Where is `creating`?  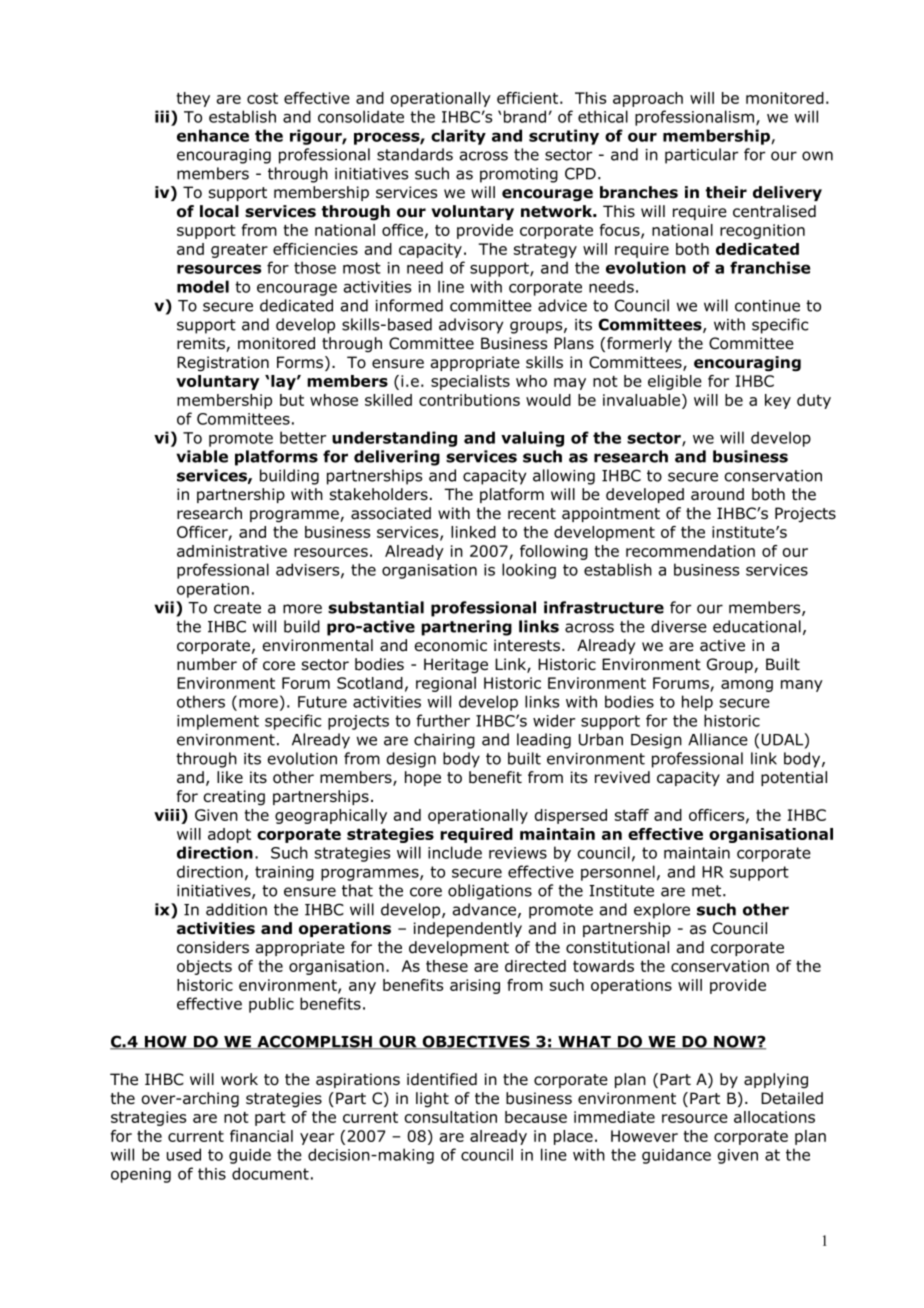
creating is located at coordinates (234, 798).
